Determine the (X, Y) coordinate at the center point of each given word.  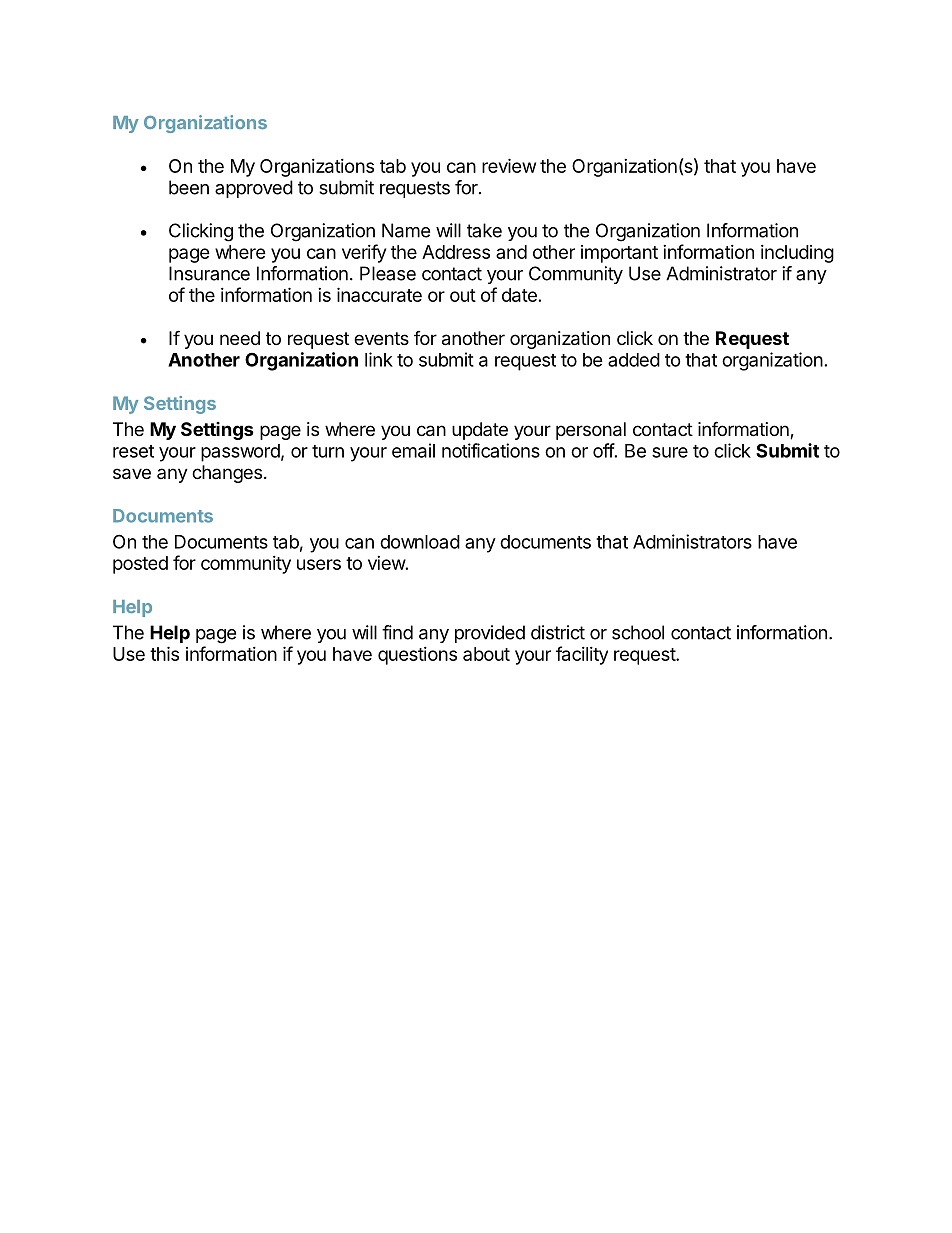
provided (490, 634)
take (484, 230)
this (164, 653)
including (797, 254)
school (638, 632)
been (189, 187)
